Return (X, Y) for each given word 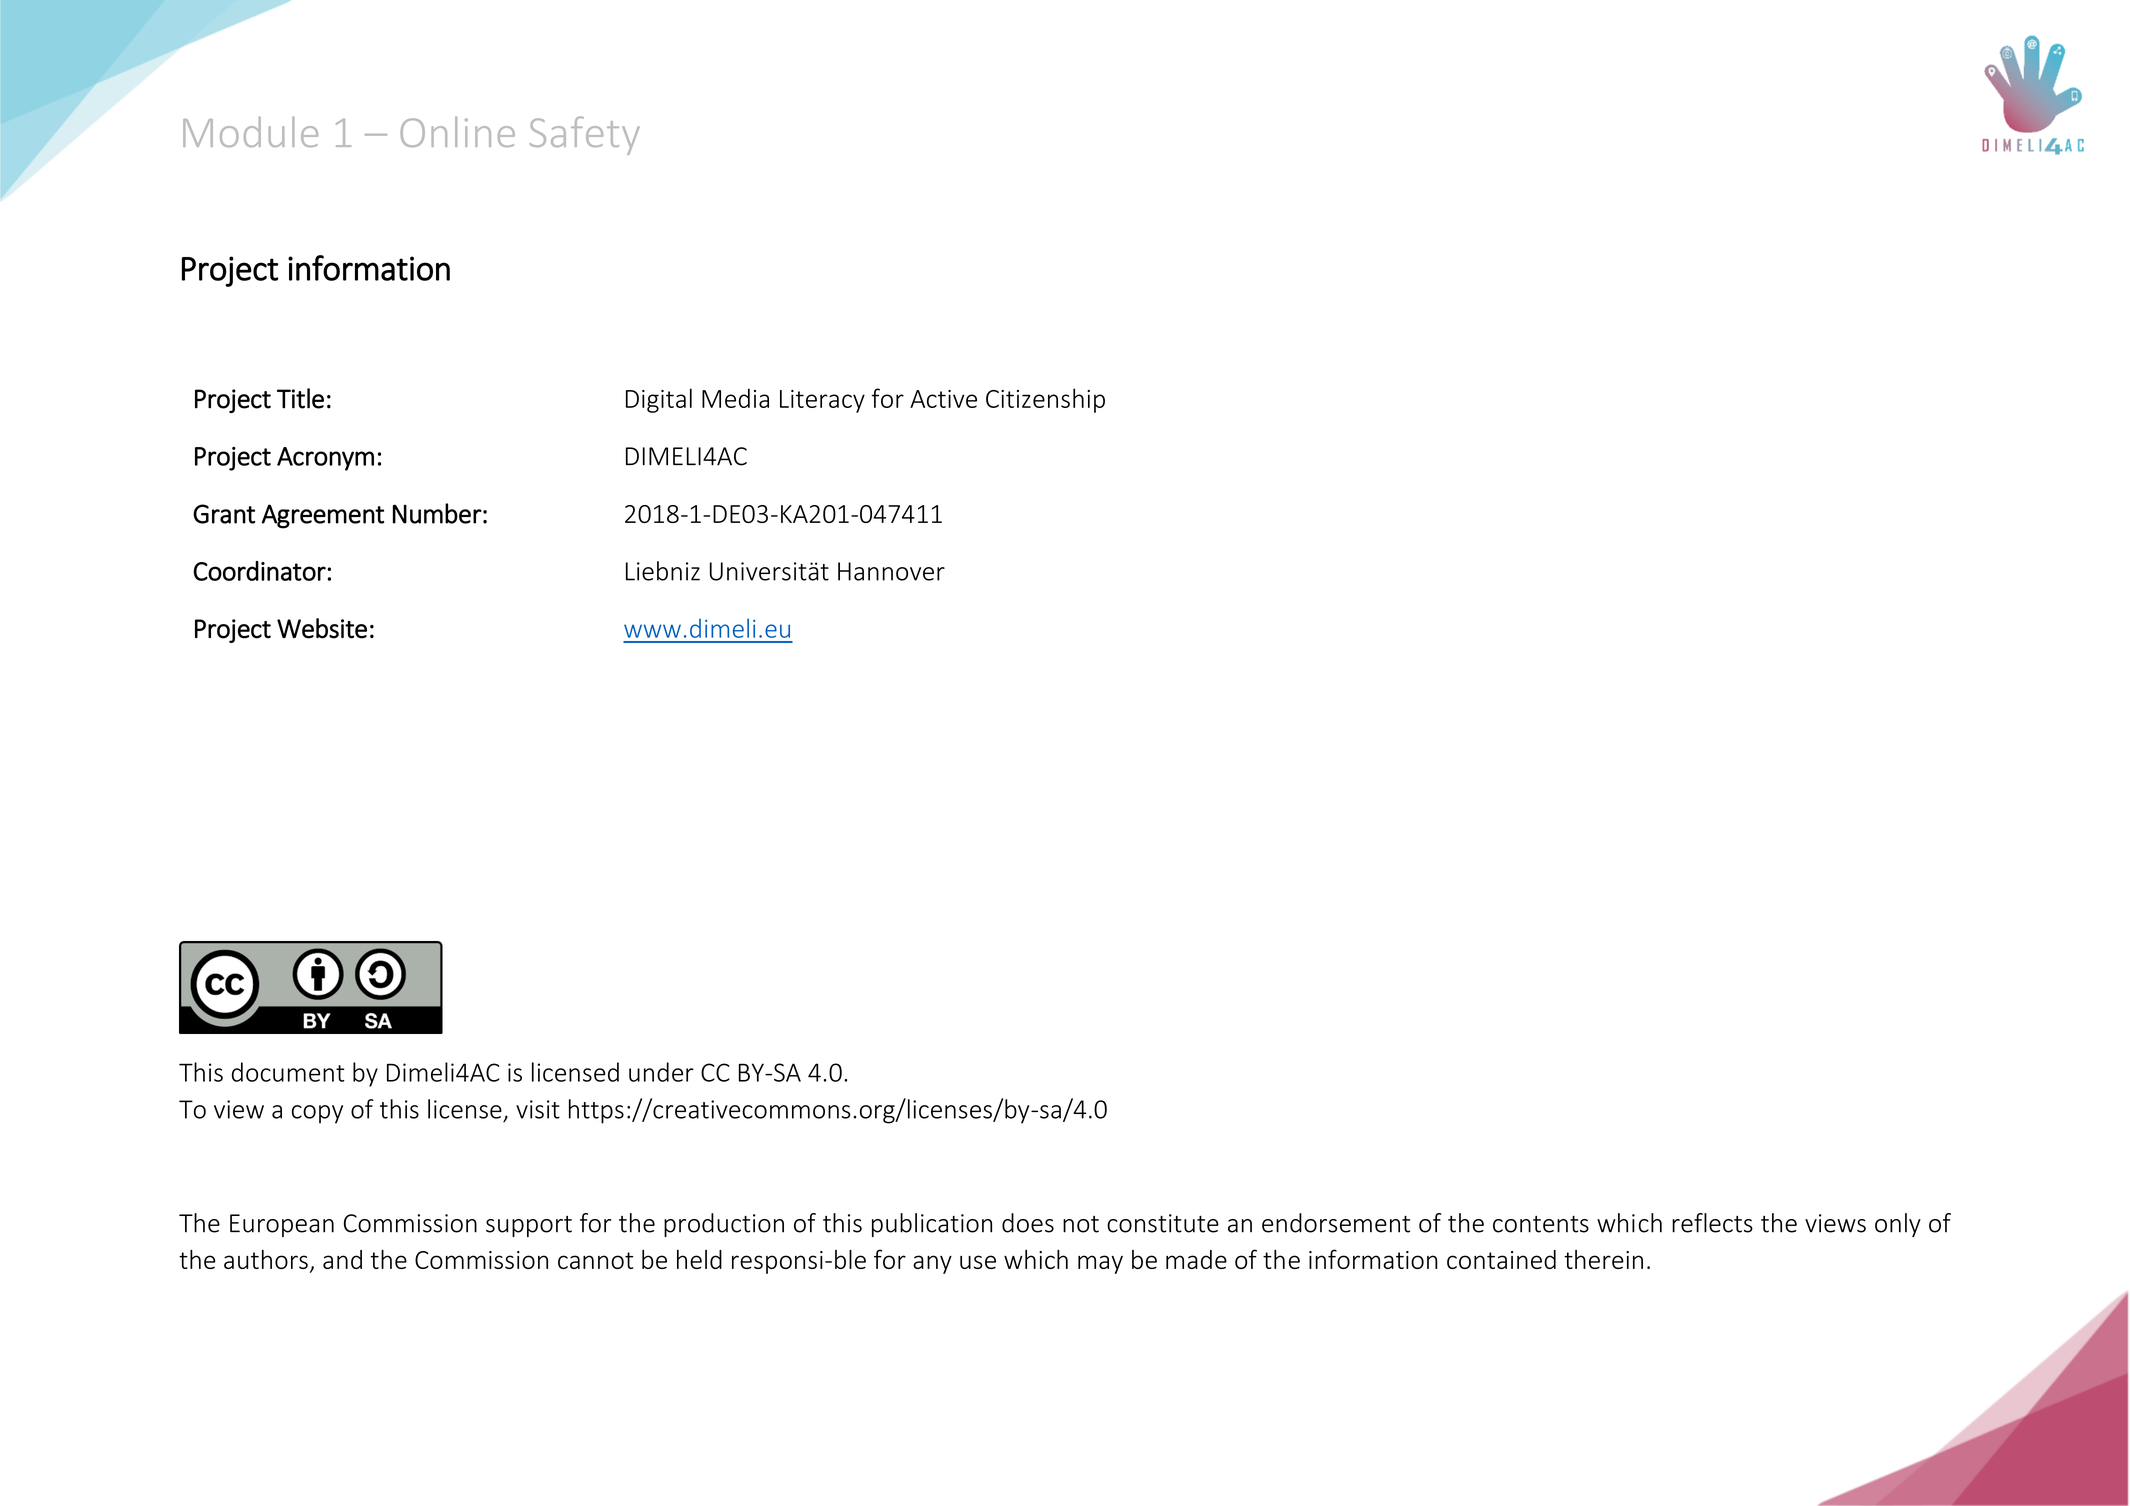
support (529, 1226)
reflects (1712, 1223)
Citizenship (1045, 400)
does (1028, 1223)
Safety (585, 135)
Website (322, 628)
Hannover (891, 571)
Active (943, 399)
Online (457, 131)
